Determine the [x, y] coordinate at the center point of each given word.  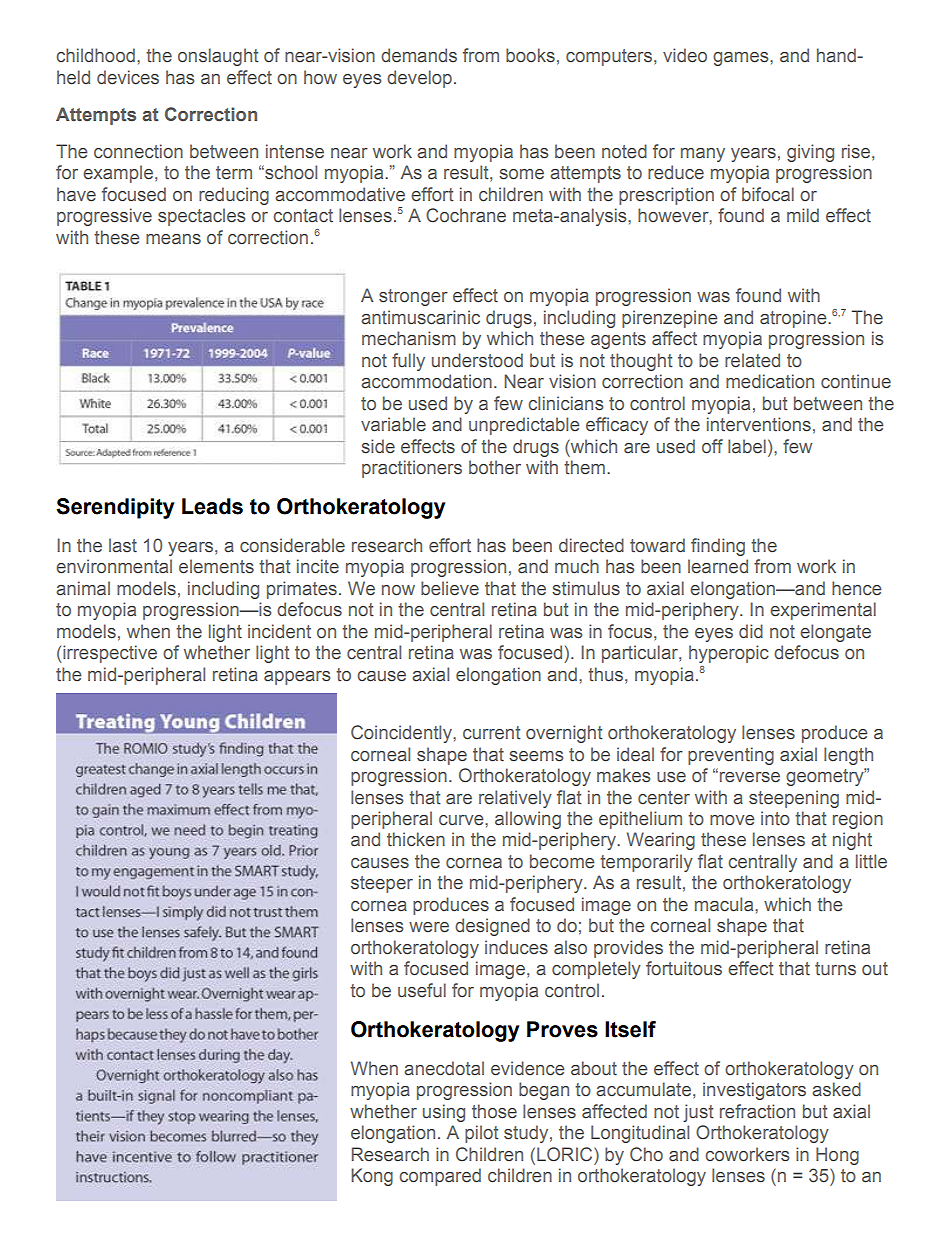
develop [419, 79]
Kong [372, 1177]
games [742, 59]
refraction [757, 1111]
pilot [482, 1134]
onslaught [218, 57]
